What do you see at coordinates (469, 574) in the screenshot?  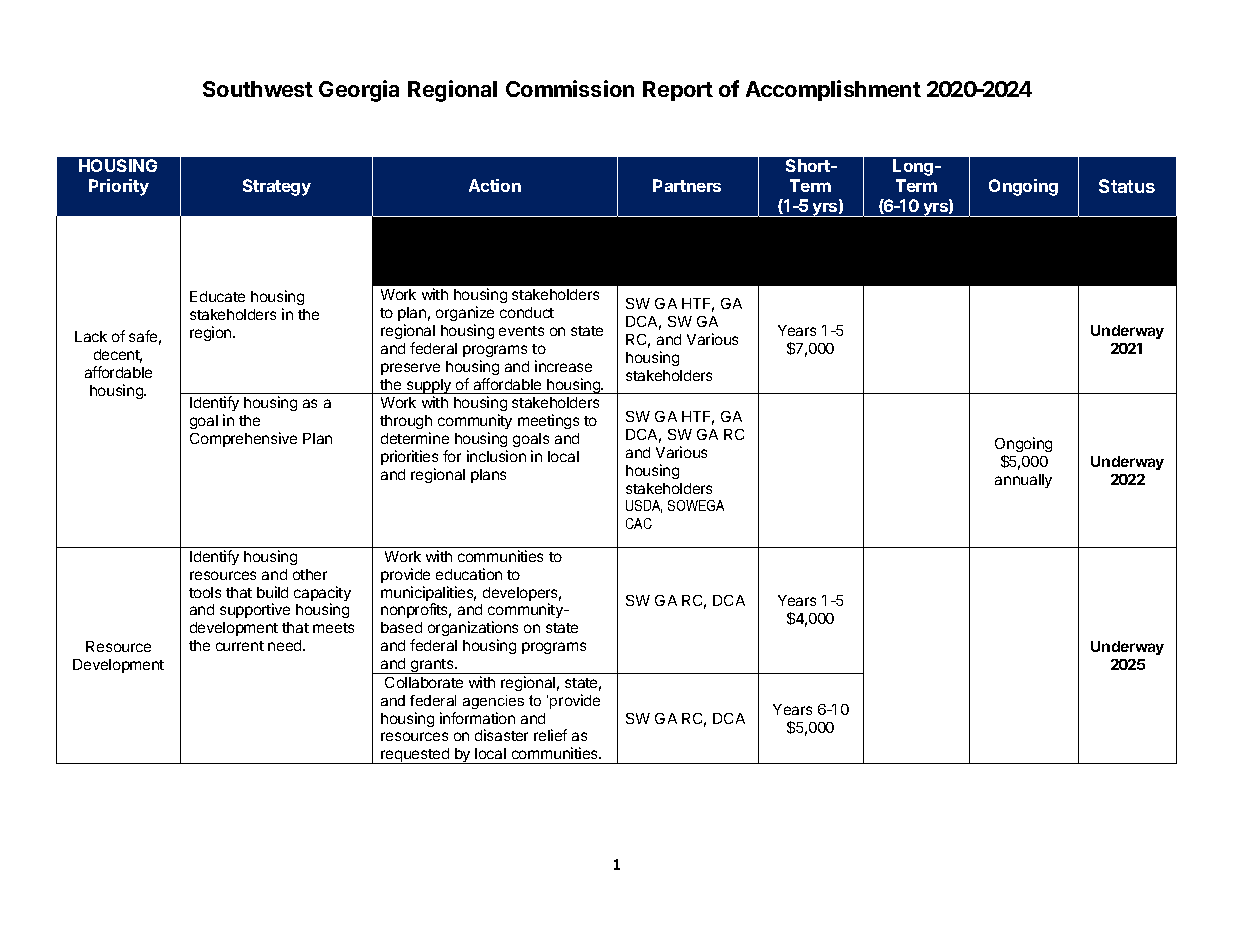 I see `education` at bounding box center [469, 574].
